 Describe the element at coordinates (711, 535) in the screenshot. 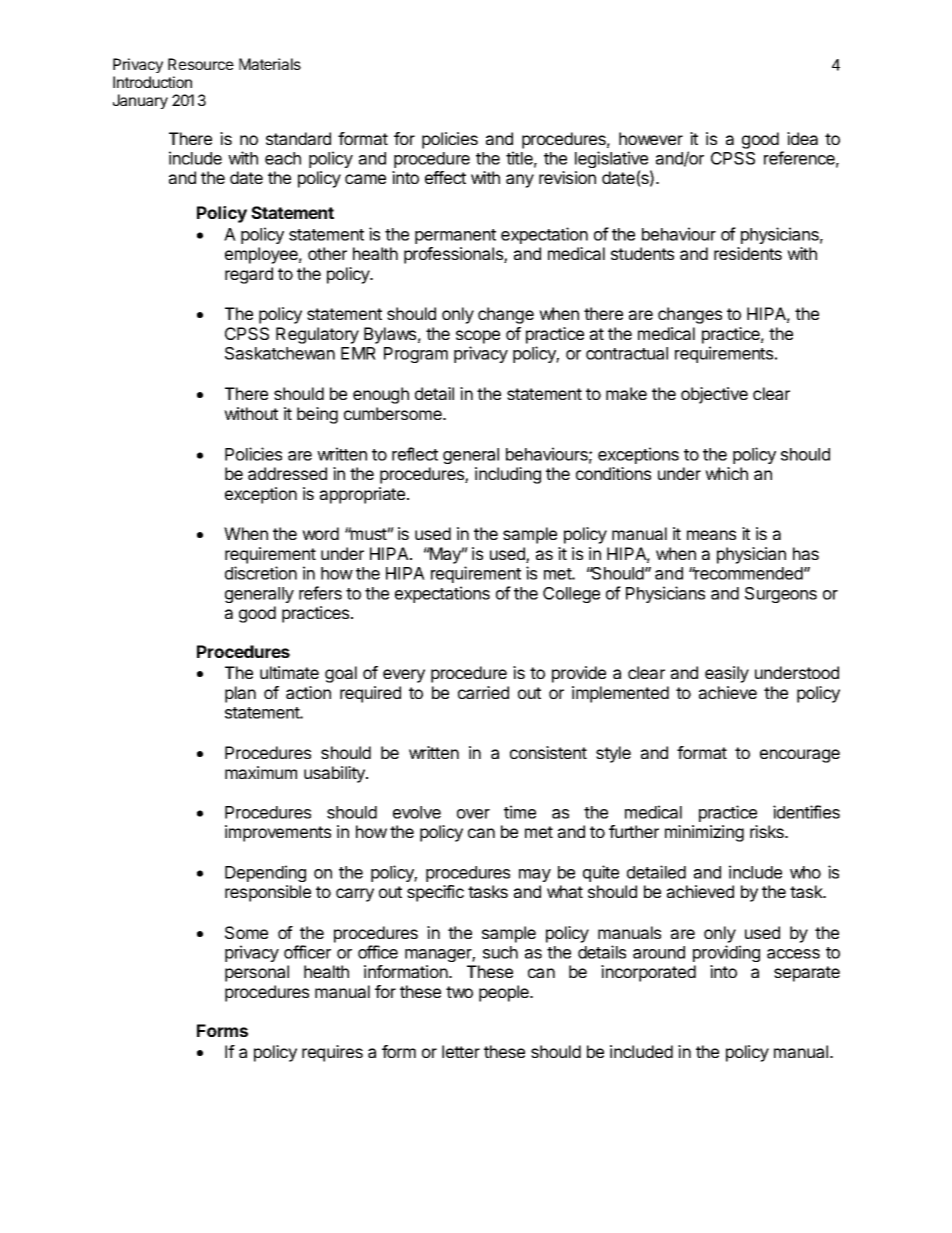

I see `means` at that location.
